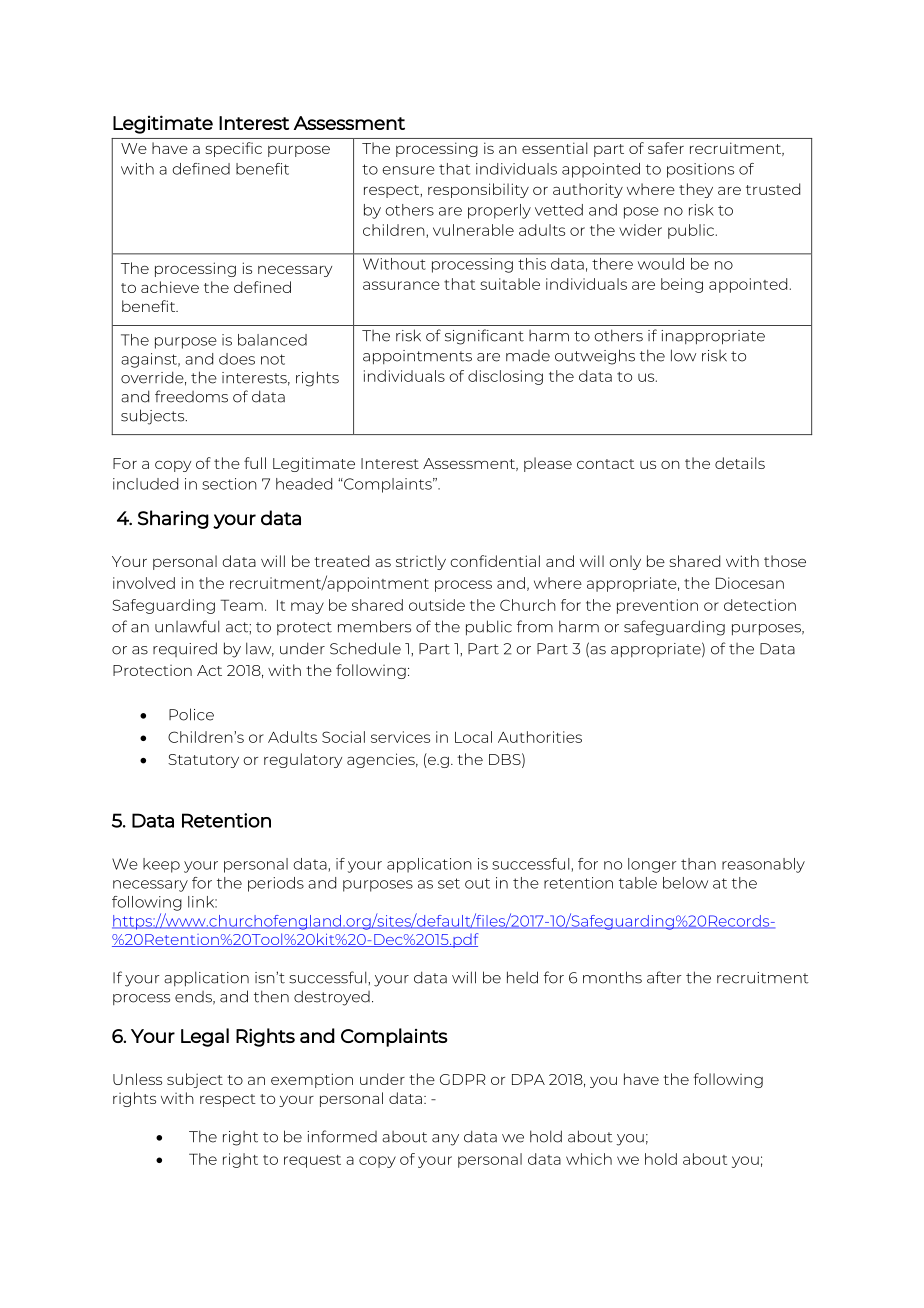 This screenshot has width=924, height=1308. Describe the element at coordinates (700, 170) in the screenshot. I see `positions` at that location.
